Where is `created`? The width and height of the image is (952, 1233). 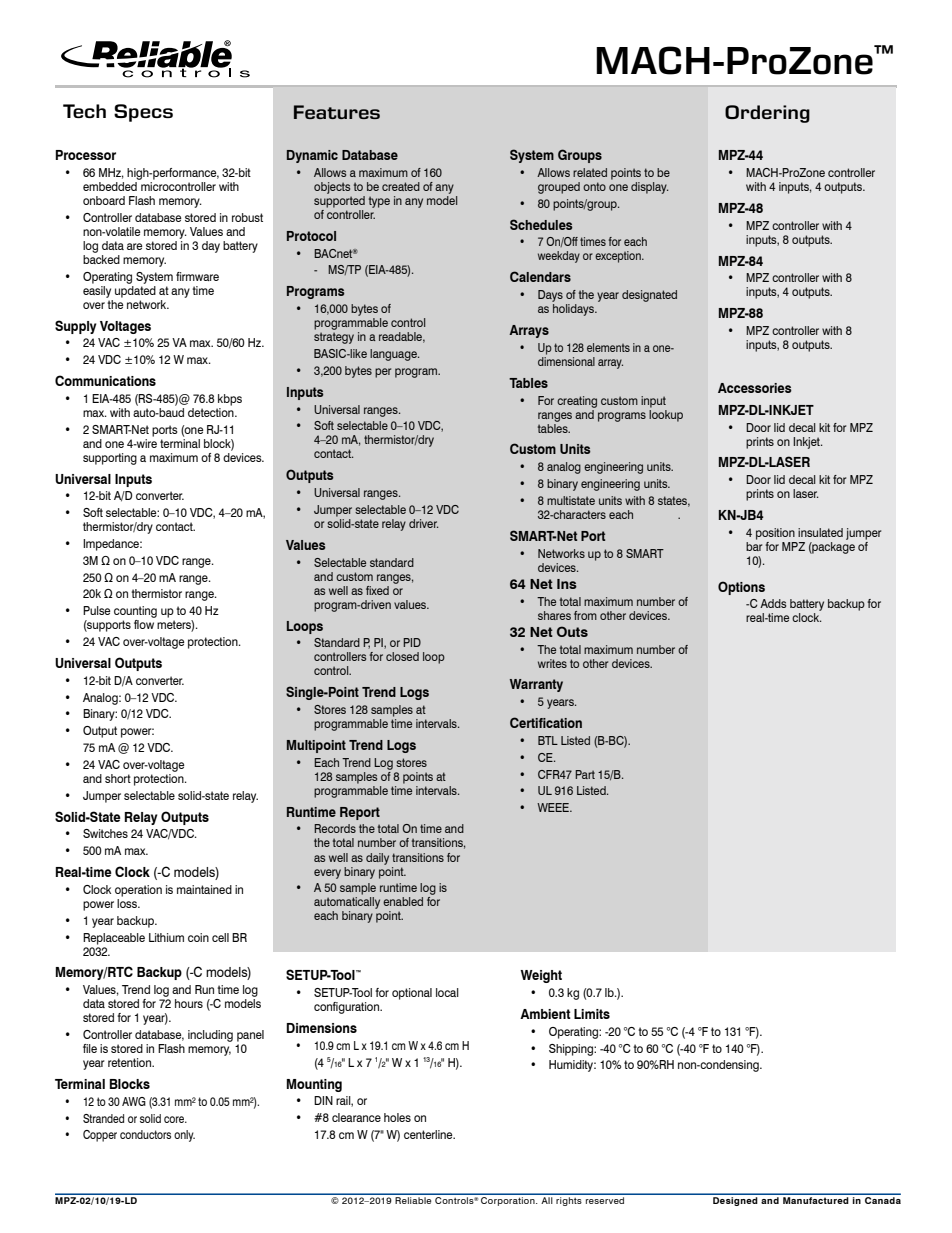 created is located at coordinates (401, 186).
